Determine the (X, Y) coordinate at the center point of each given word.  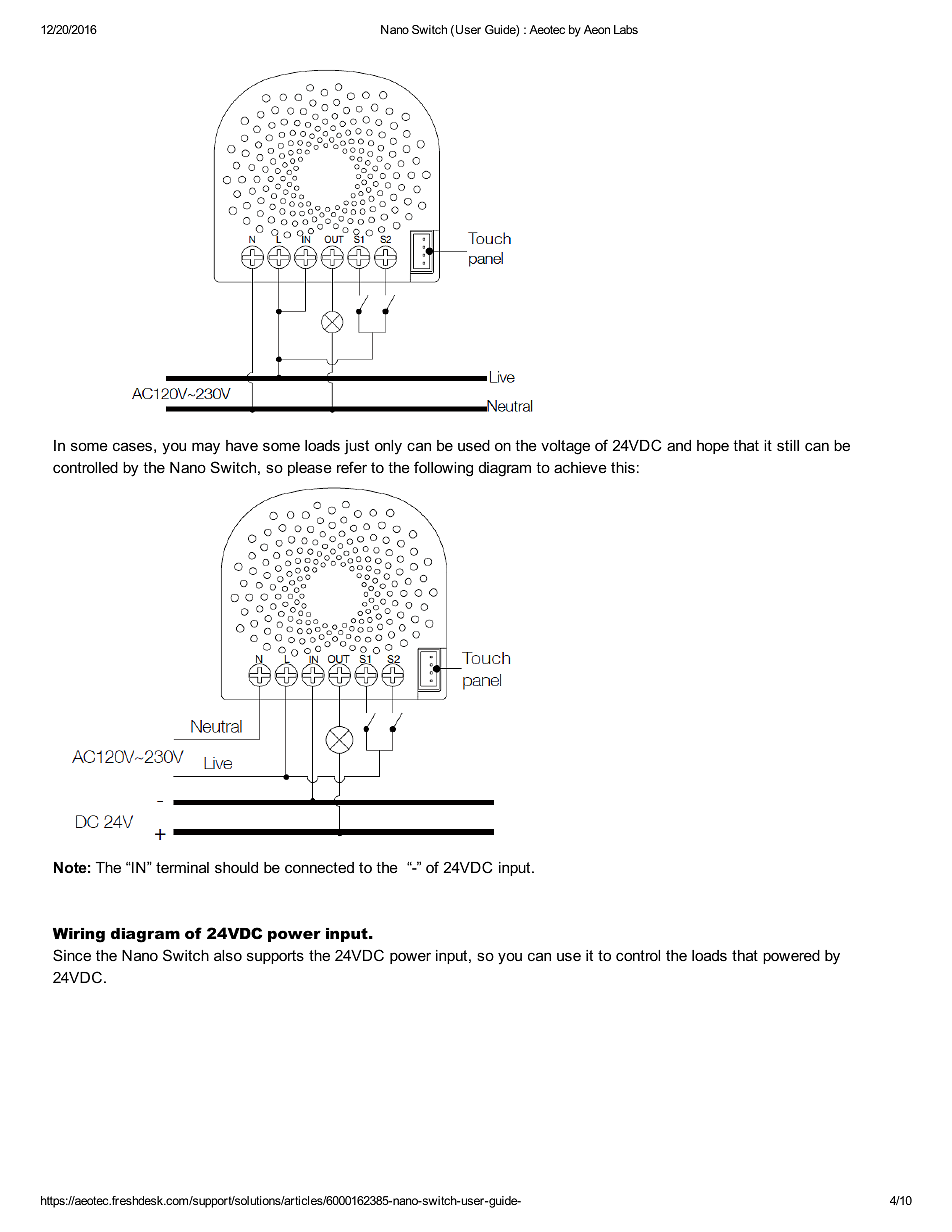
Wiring (79, 935)
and (679, 445)
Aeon (597, 29)
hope (713, 447)
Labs (626, 29)
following (443, 469)
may (206, 448)
